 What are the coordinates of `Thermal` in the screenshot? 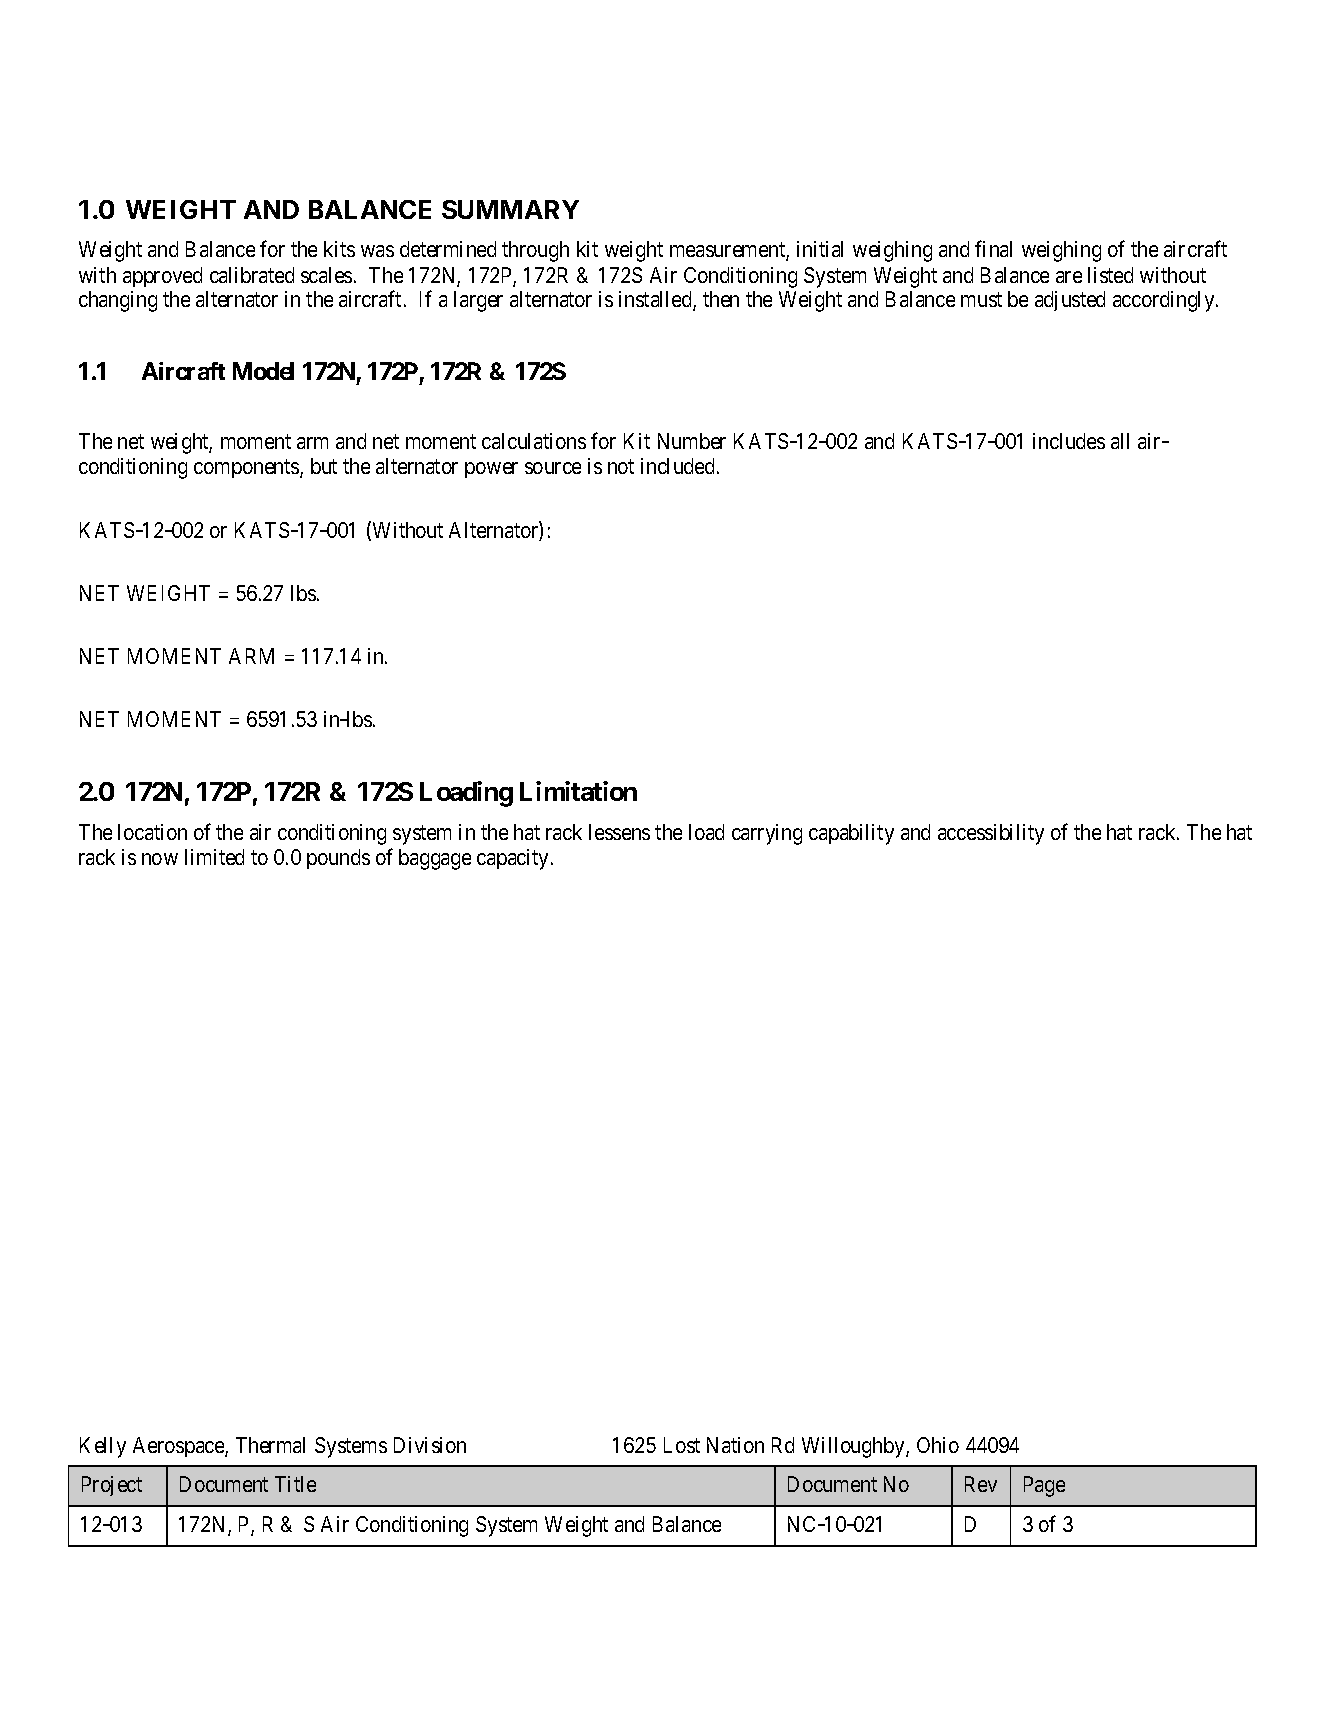 It's located at (270, 1445).
